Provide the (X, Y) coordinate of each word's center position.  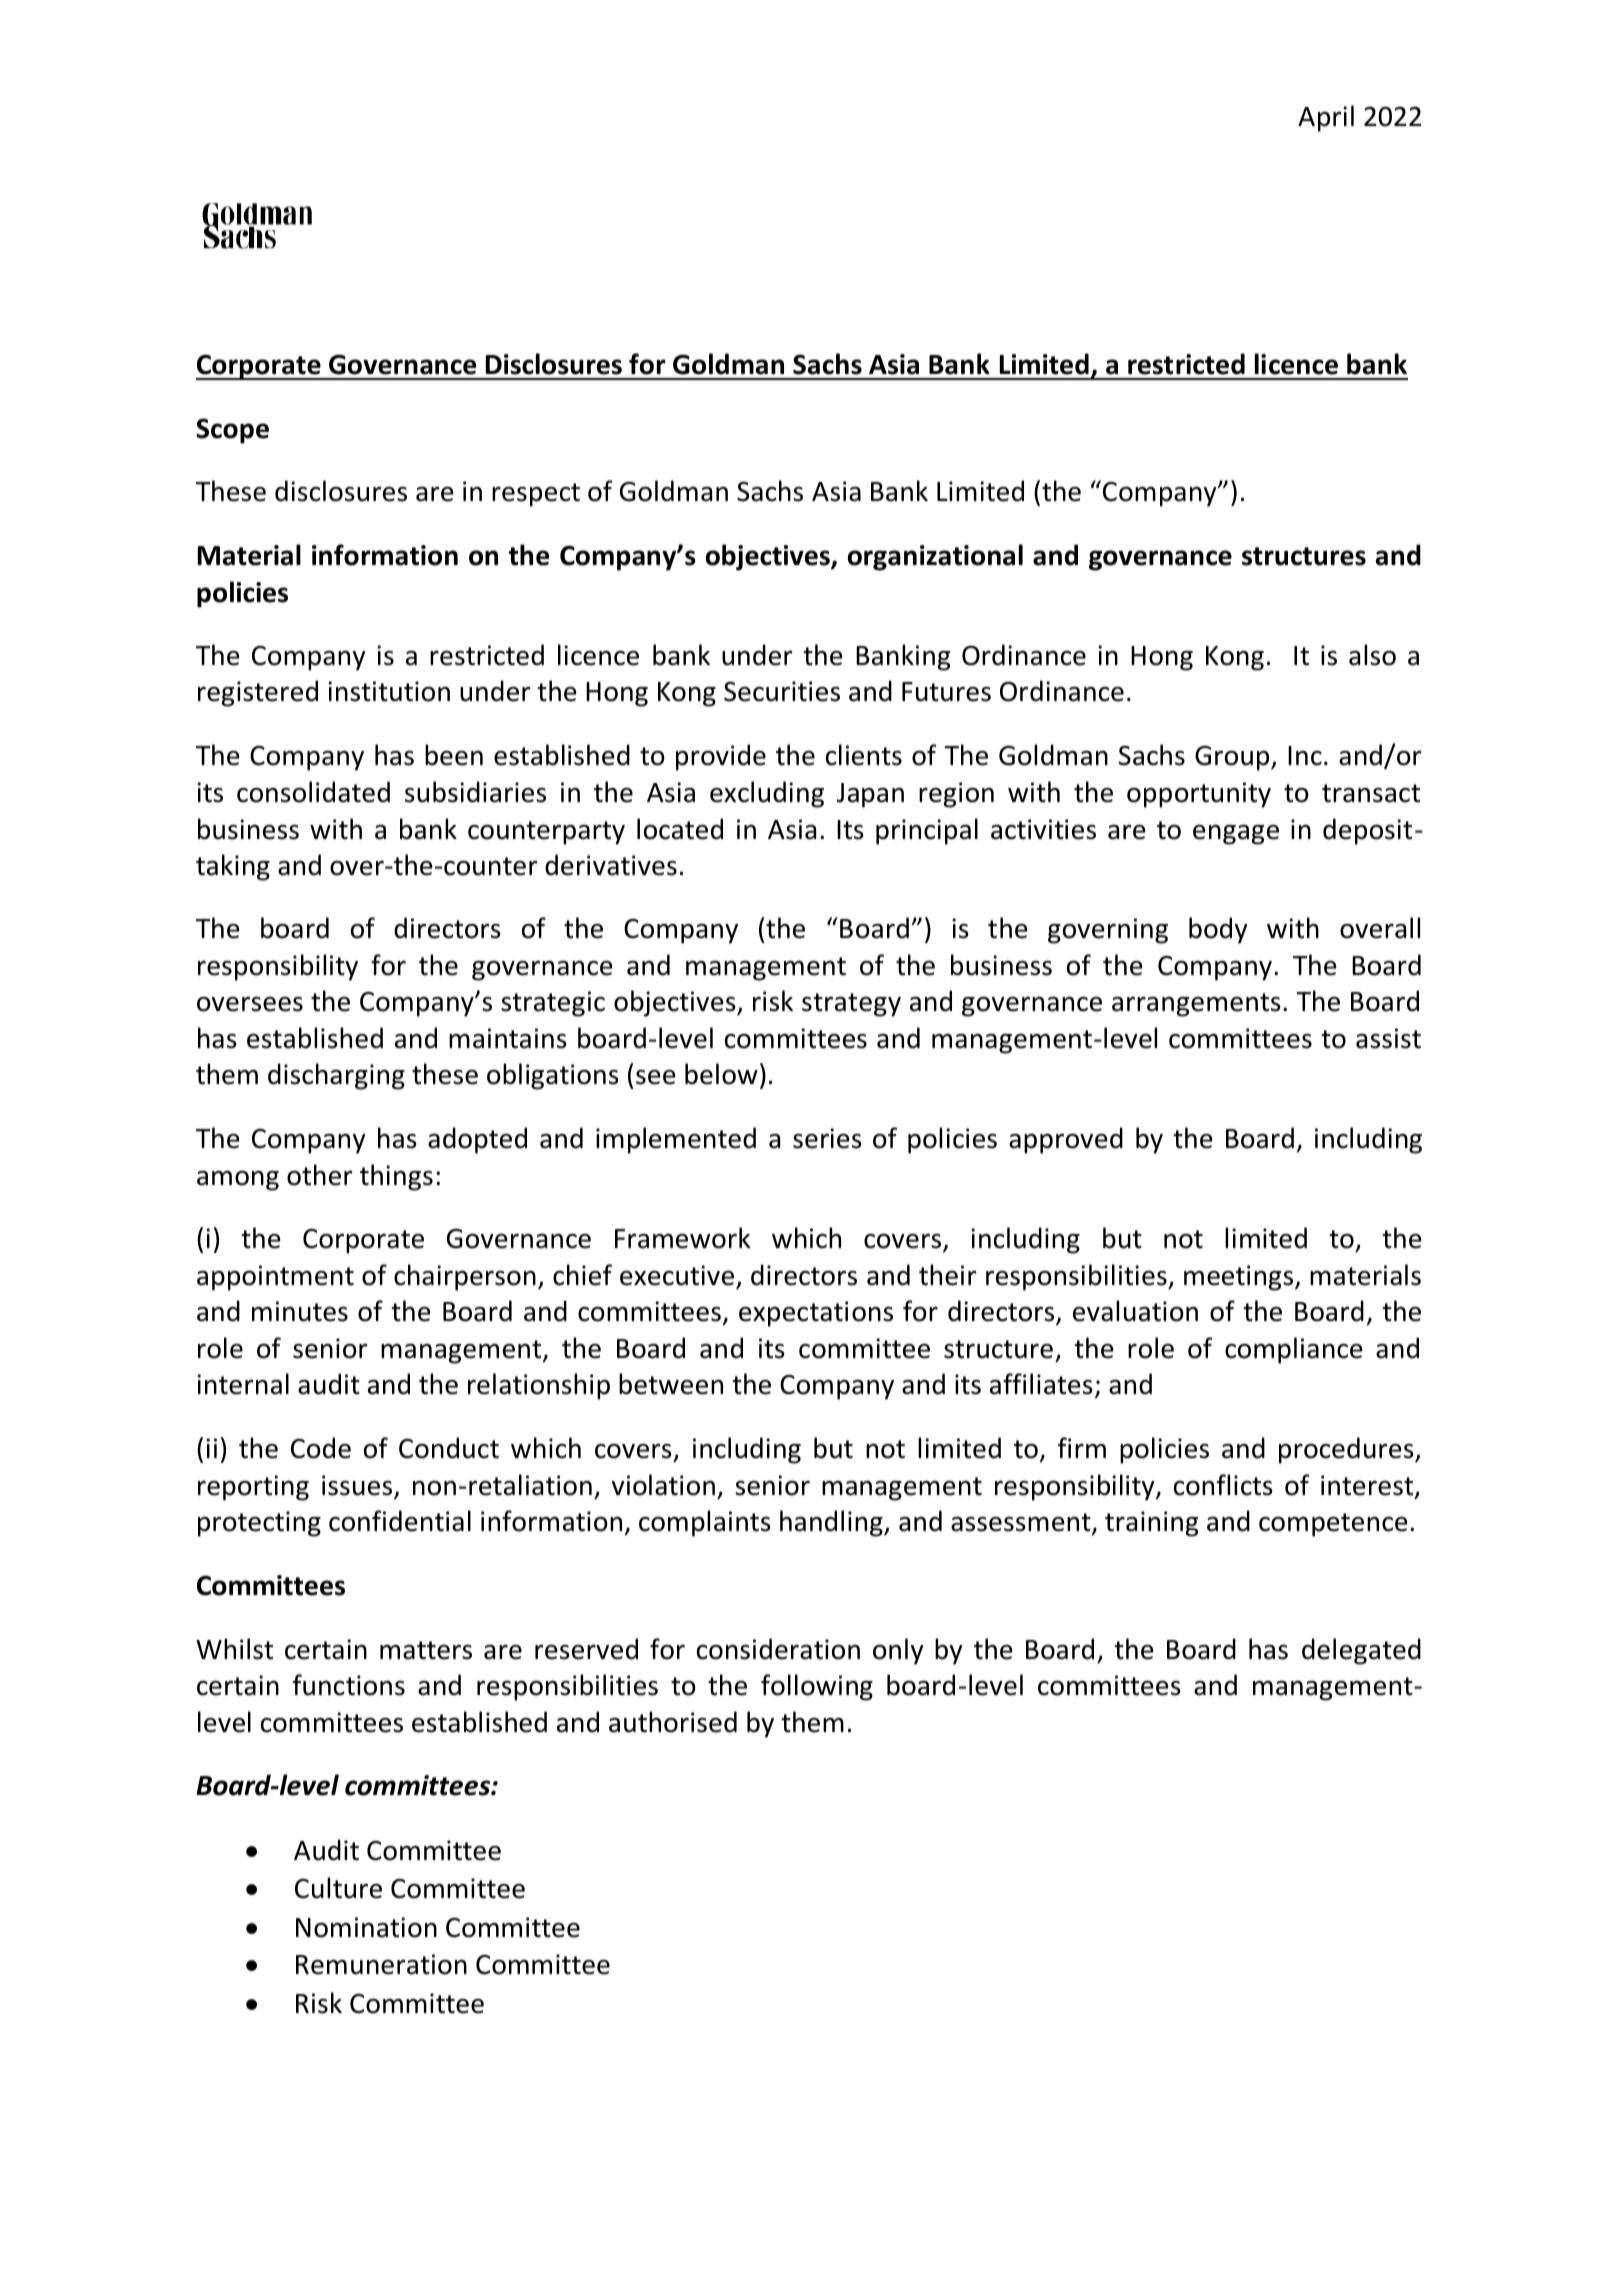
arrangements (1196, 1005)
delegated (1361, 1651)
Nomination (366, 1927)
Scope (232, 431)
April (1326, 118)
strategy (851, 1005)
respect (536, 495)
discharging (336, 1076)
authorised (673, 1722)
